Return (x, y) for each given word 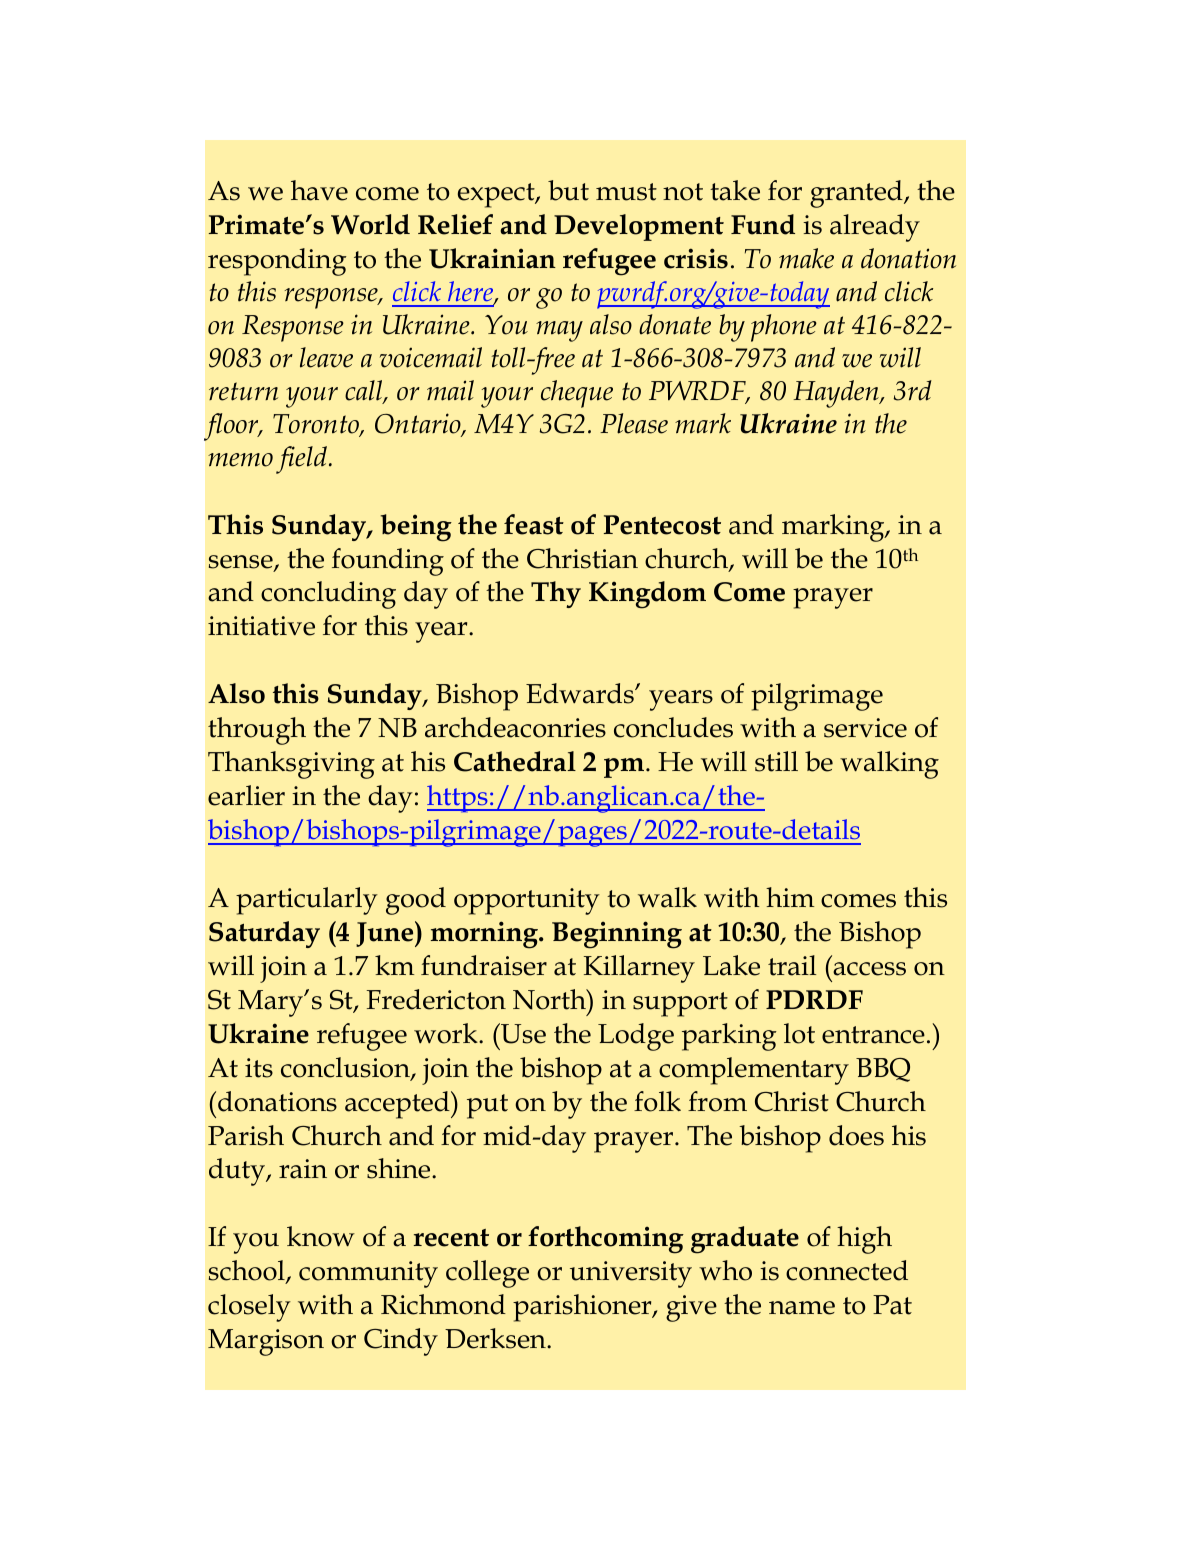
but (568, 190)
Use (522, 1033)
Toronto (317, 425)
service (865, 728)
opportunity (527, 901)
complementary (754, 1071)
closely (249, 1308)
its (259, 1068)
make (806, 258)
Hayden (837, 394)
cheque (577, 394)
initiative (261, 626)
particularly (307, 901)
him (790, 897)
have (319, 190)
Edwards (581, 693)
